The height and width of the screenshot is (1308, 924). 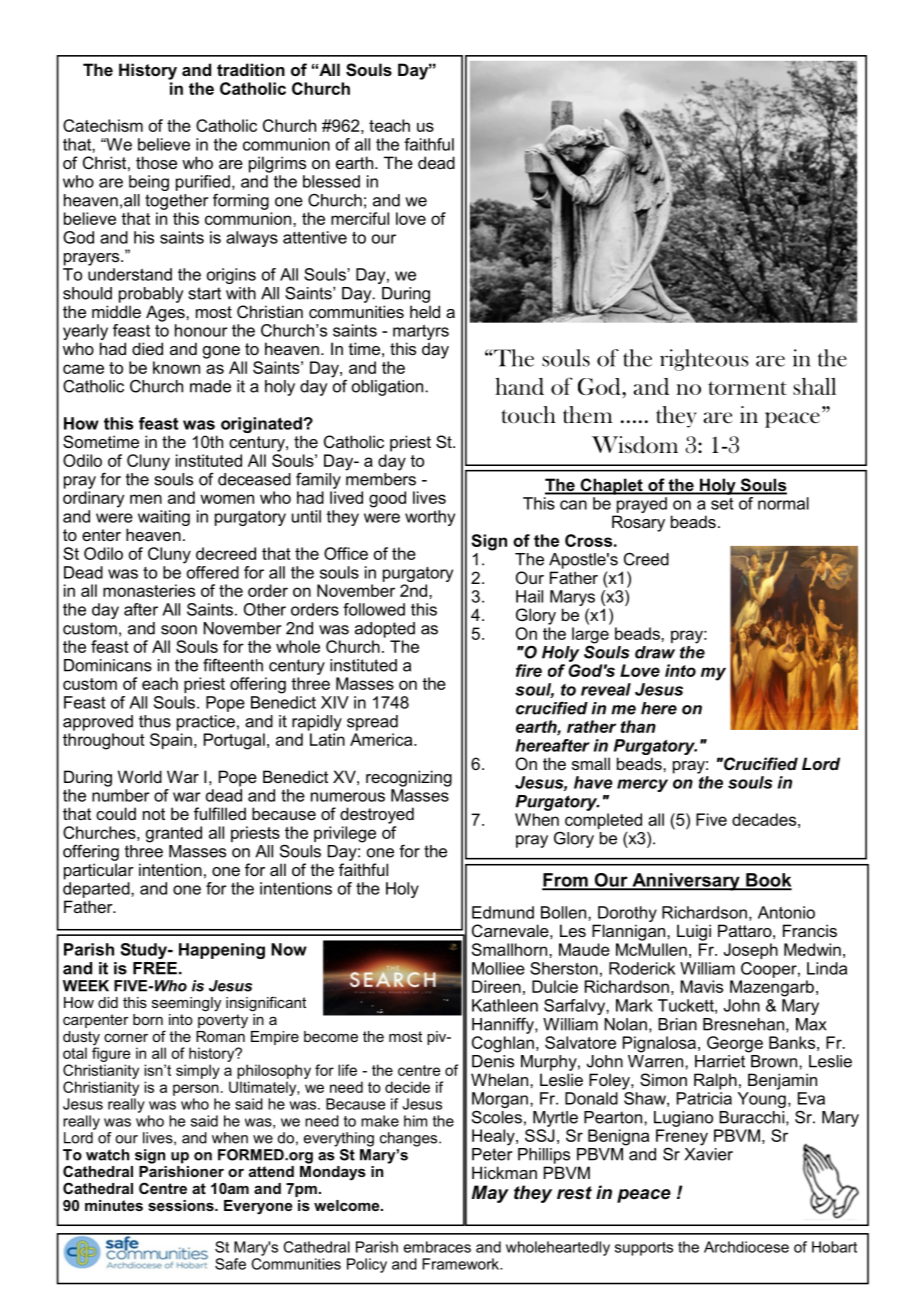 I want to click on Archdiocese, so click(x=746, y=1247).
